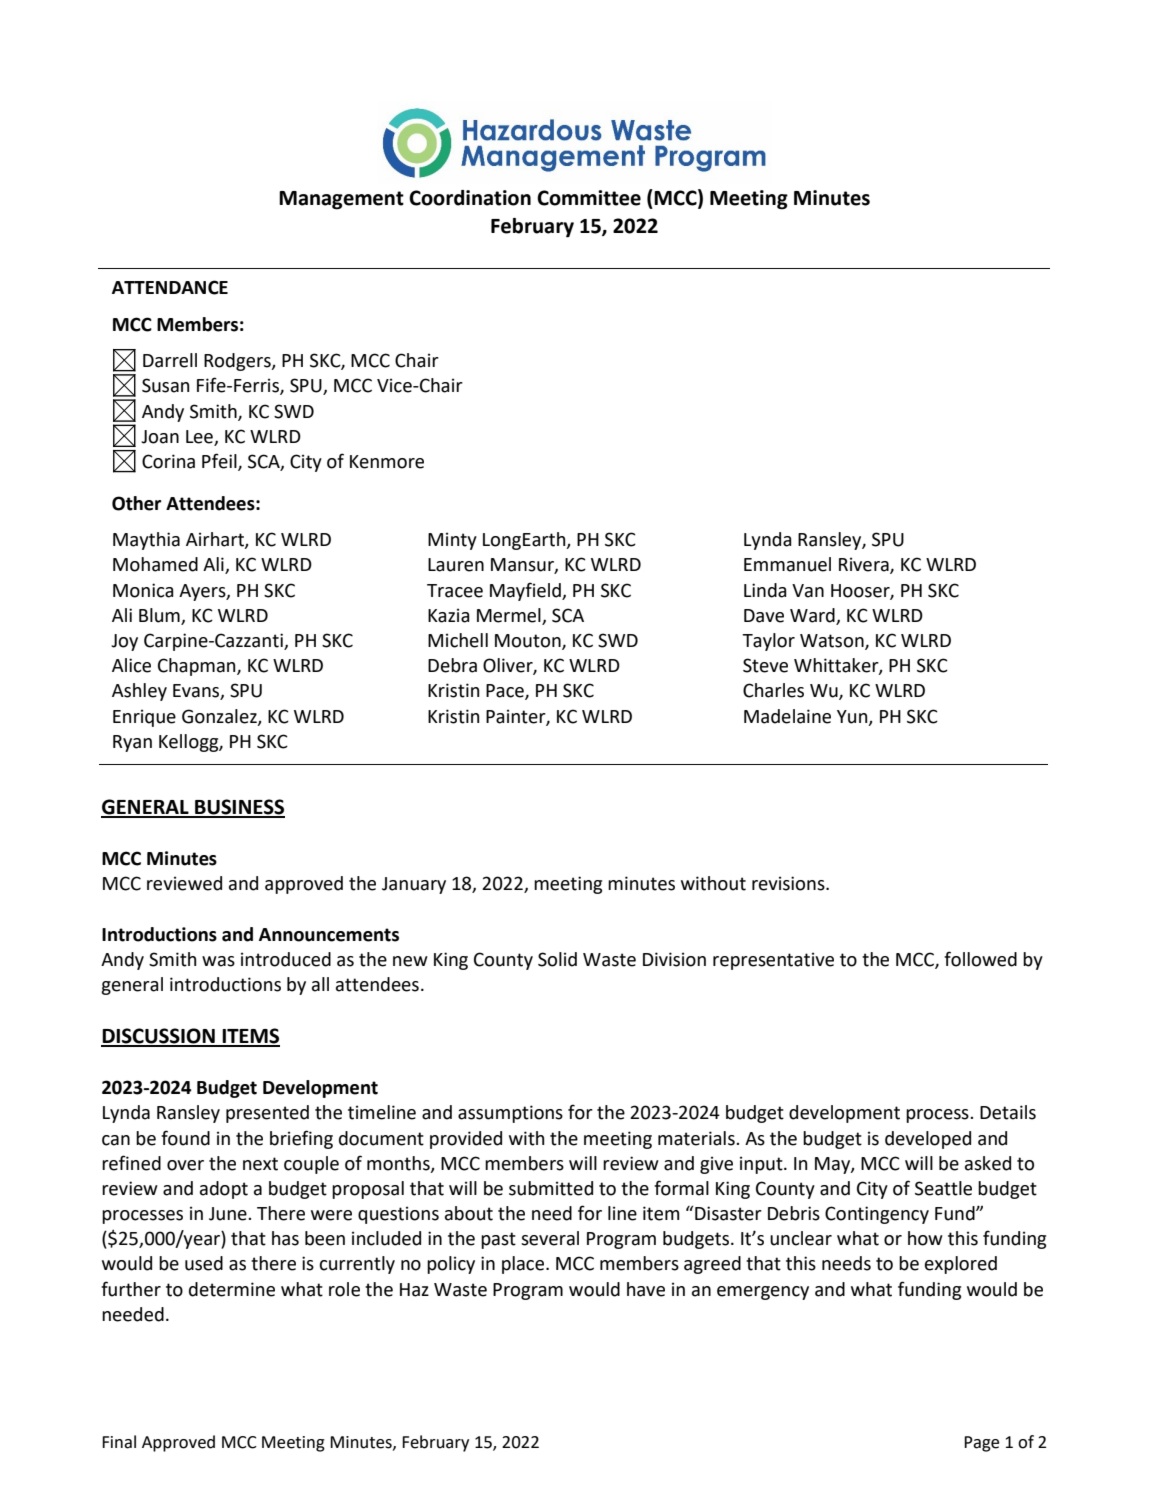  Describe the element at coordinates (646, 1289) in the page. I see `have` at that location.
